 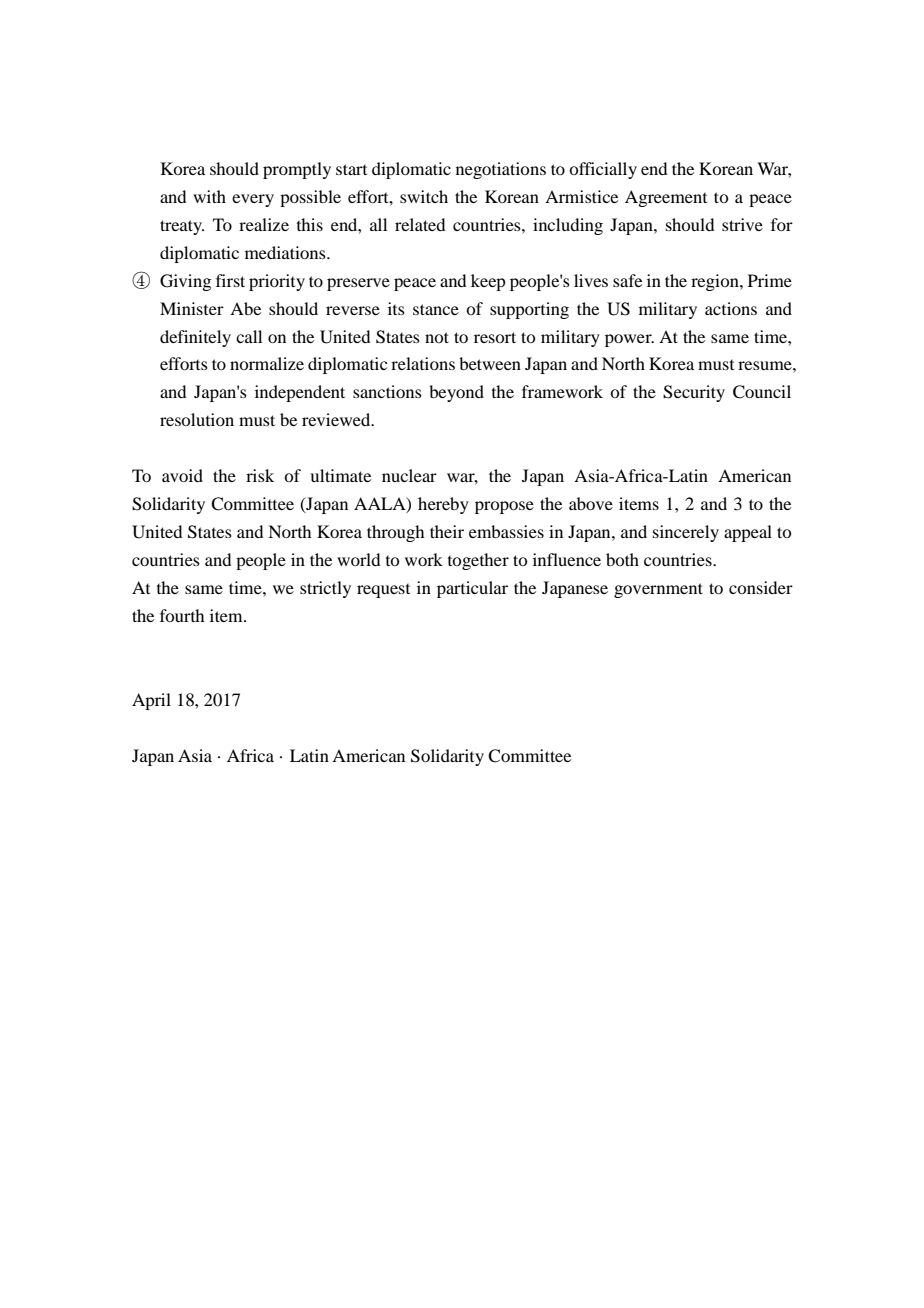 I want to click on switch, so click(x=424, y=196).
